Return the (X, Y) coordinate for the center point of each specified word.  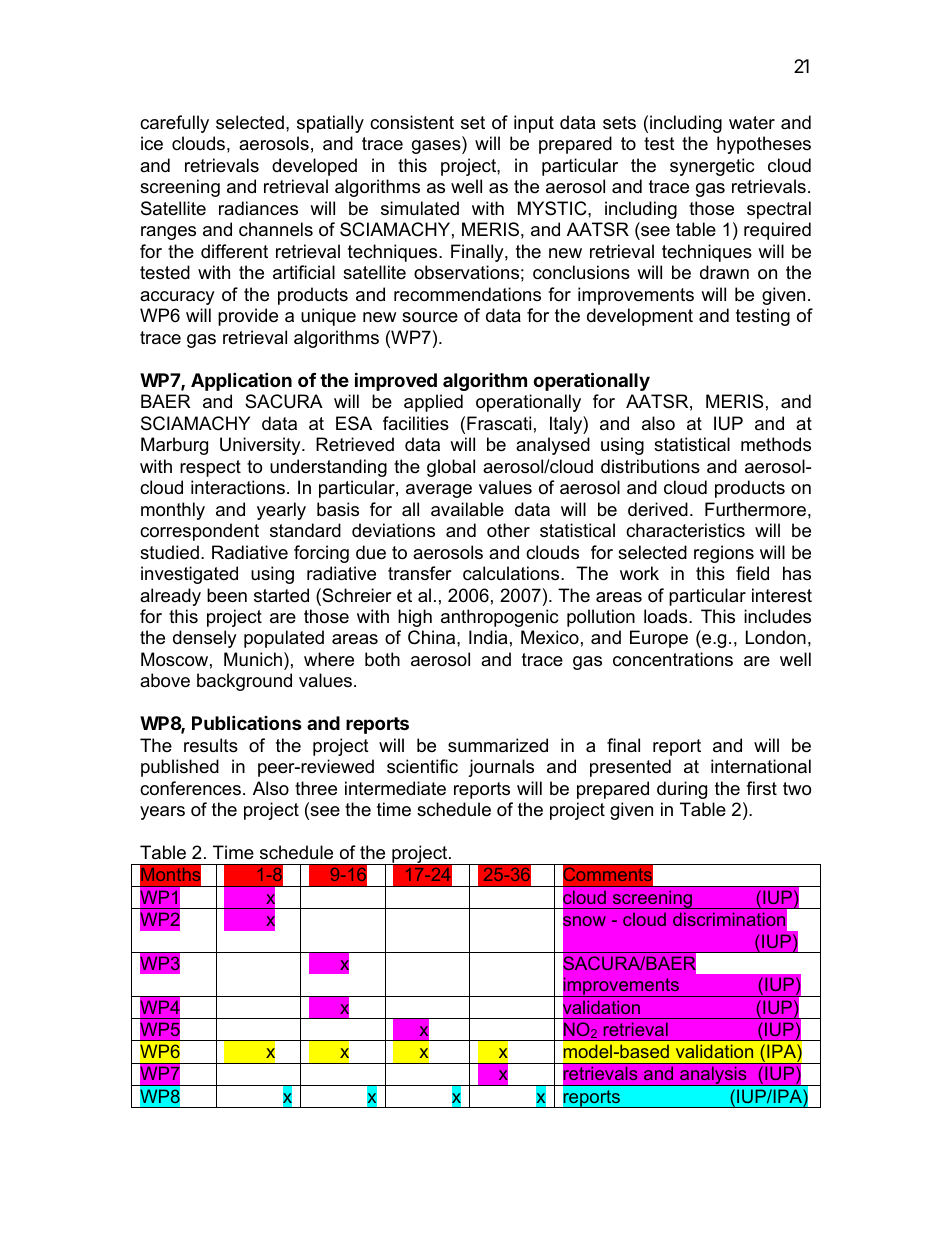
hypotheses (764, 145)
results (211, 745)
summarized (498, 745)
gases (437, 147)
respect (210, 468)
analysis (713, 1076)
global (451, 468)
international (761, 766)
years (162, 813)
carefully (174, 124)
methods (776, 444)
